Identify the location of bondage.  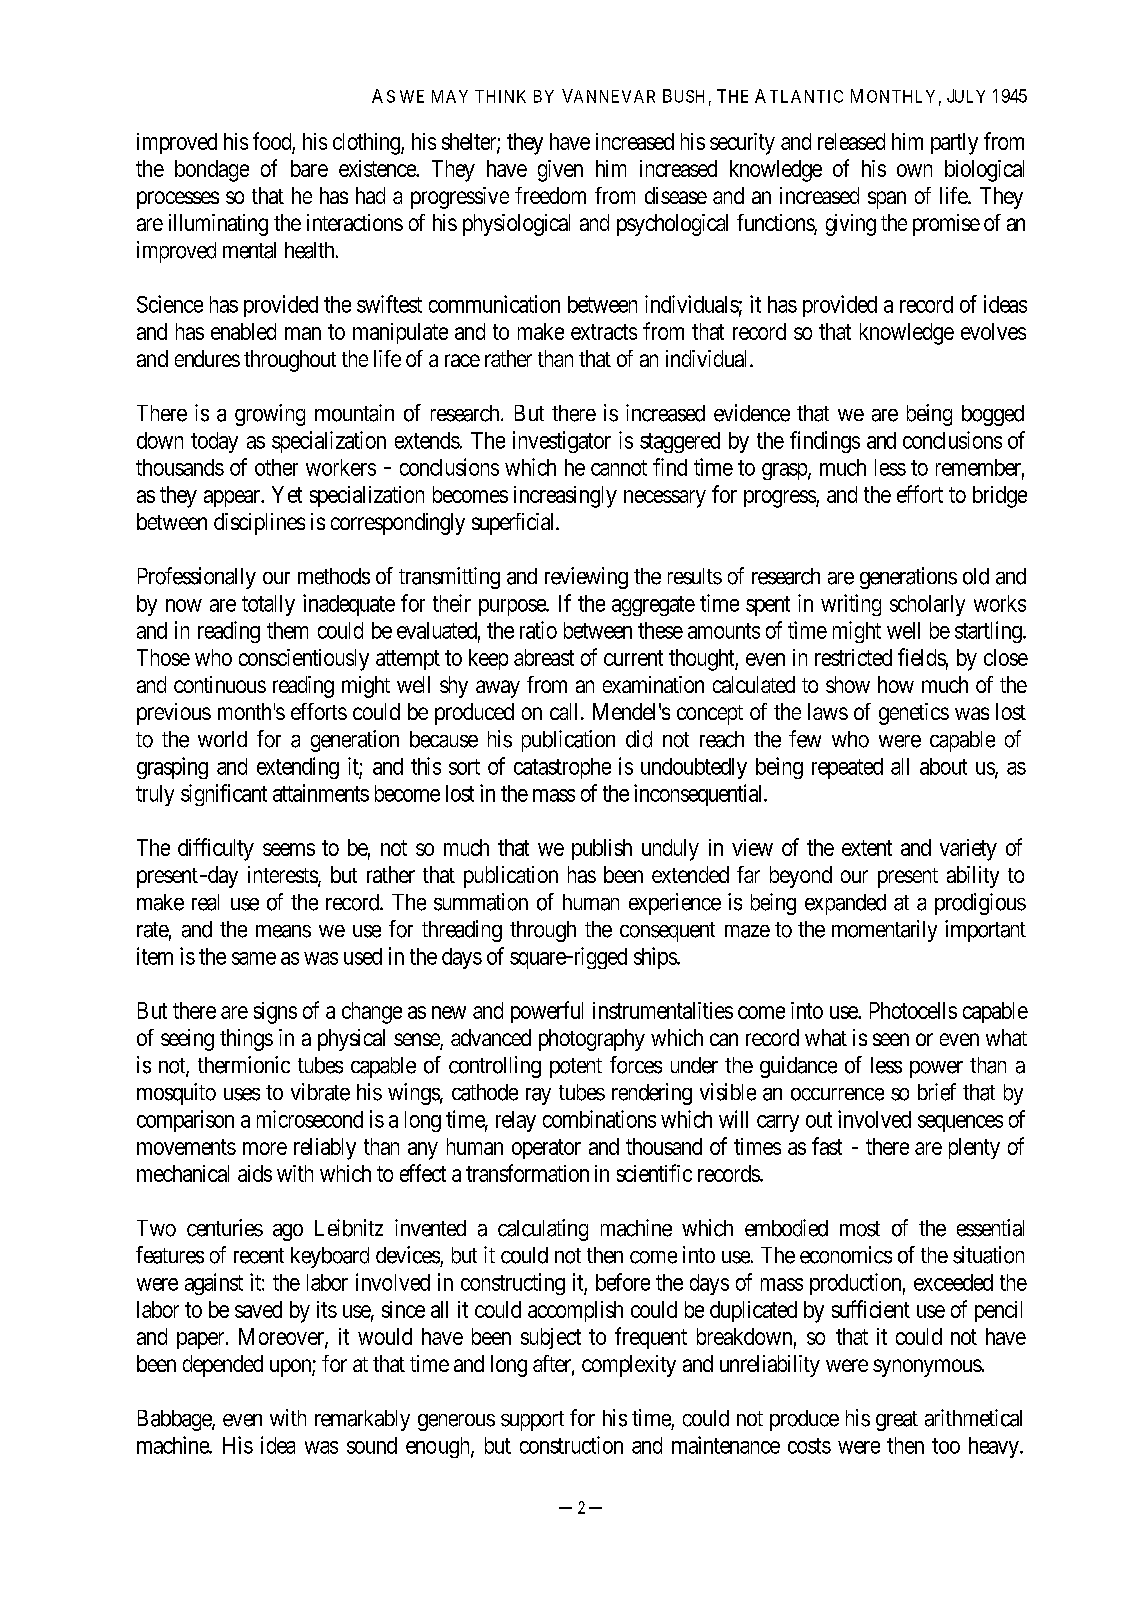
(212, 171).
